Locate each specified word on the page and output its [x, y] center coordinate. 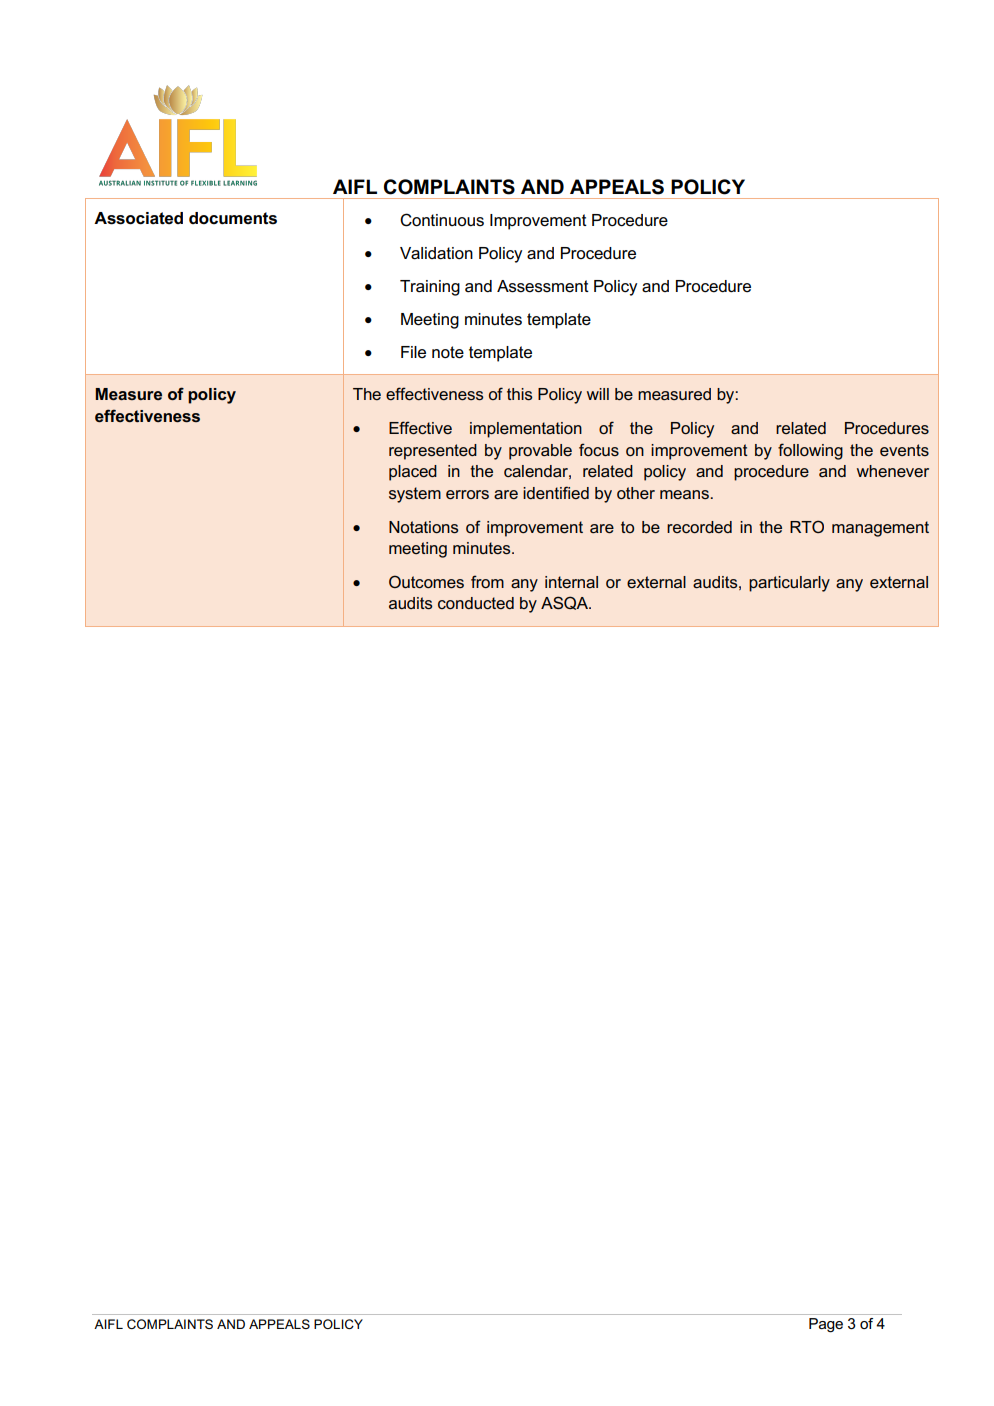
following [810, 451]
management [880, 529]
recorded [699, 527]
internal [571, 582]
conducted [476, 603]
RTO [807, 526]
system [415, 495]
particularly [789, 584]
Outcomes [426, 582]
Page [826, 1325]
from [487, 581]
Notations [423, 527]
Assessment [543, 286]
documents [233, 218]
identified [556, 493]
